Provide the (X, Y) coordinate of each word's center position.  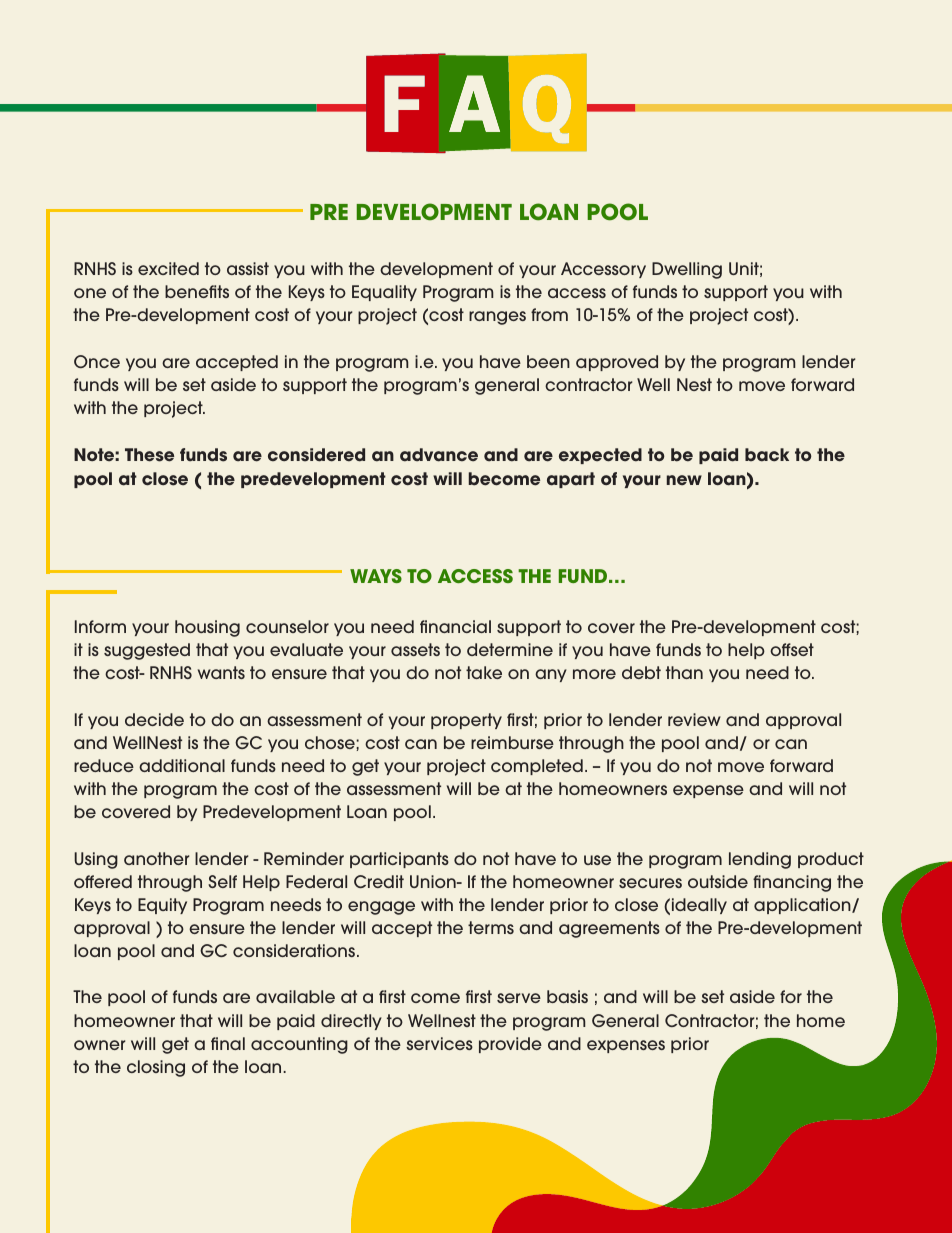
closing (156, 1068)
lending (760, 860)
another (157, 858)
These (149, 455)
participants (399, 860)
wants (221, 672)
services (439, 1043)
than (684, 672)
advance (439, 455)
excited (168, 268)
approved (617, 363)
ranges (497, 318)
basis (567, 996)
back (767, 455)
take (484, 672)
